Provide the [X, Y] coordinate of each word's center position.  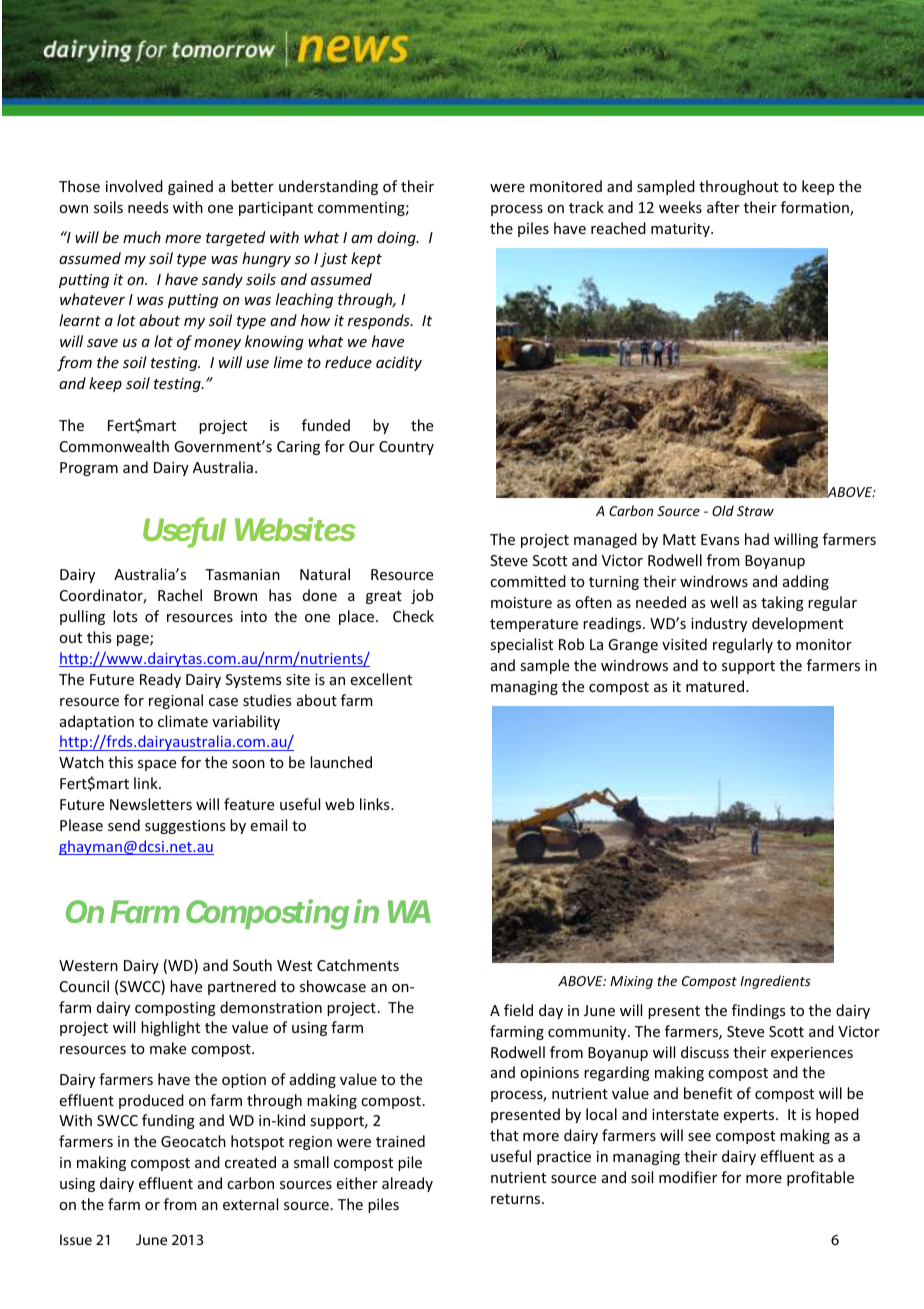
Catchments [358, 965]
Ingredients [775, 982]
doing [397, 238]
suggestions [185, 827]
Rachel [180, 595]
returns [517, 1199]
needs [148, 207]
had [757, 539]
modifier [688, 1177]
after [723, 207]
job [422, 596]
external [250, 1204]
